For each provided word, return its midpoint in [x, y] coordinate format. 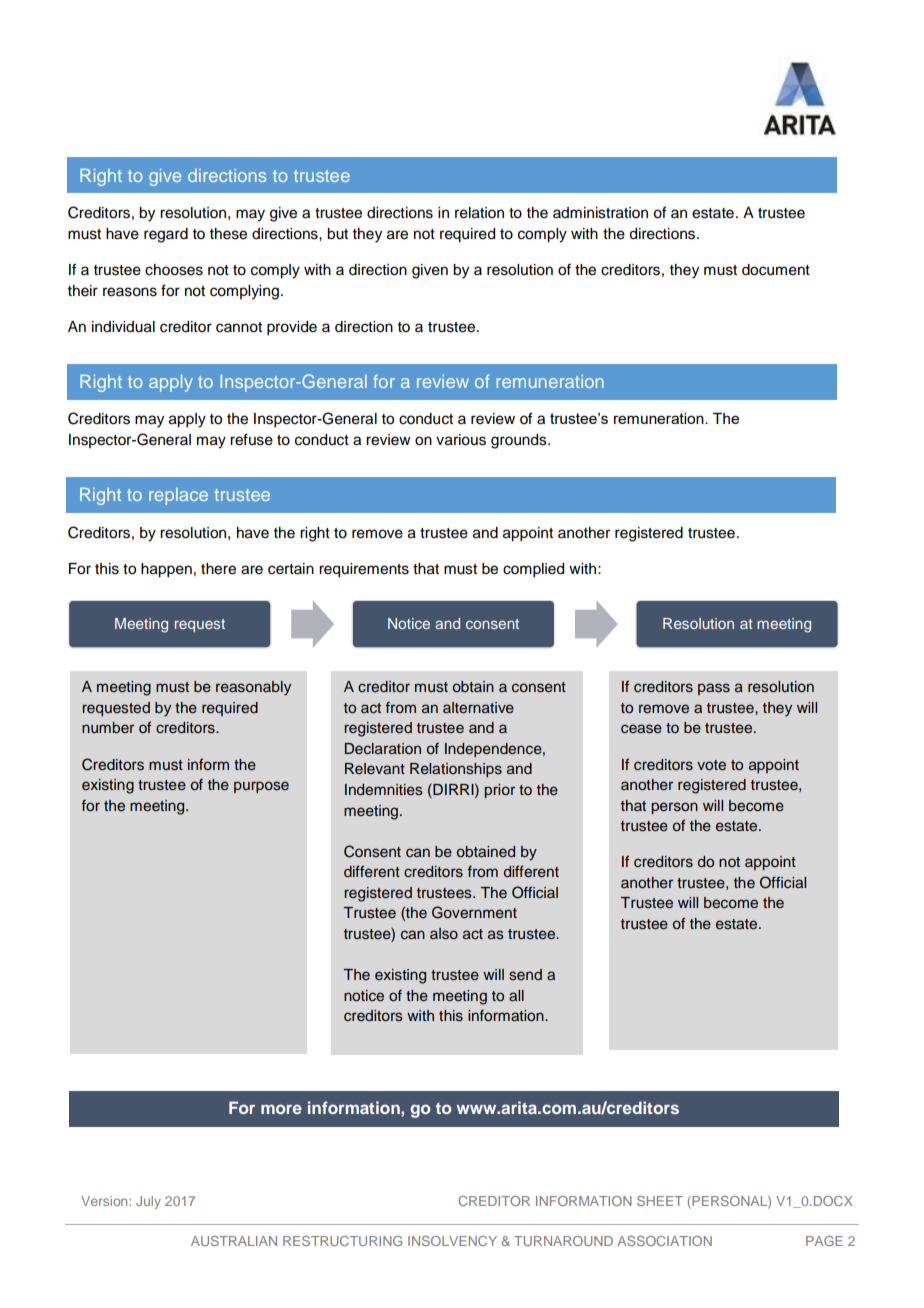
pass [714, 689]
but [337, 234]
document [776, 270]
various [461, 440]
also [444, 934]
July [148, 1202]
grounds [520, 441]
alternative [478, 708]
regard [166, 235]
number [108, 727]
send [525, 975]
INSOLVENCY [452, 1241]
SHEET [660, 1201]
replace [178, 496]
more [281, 1109]
